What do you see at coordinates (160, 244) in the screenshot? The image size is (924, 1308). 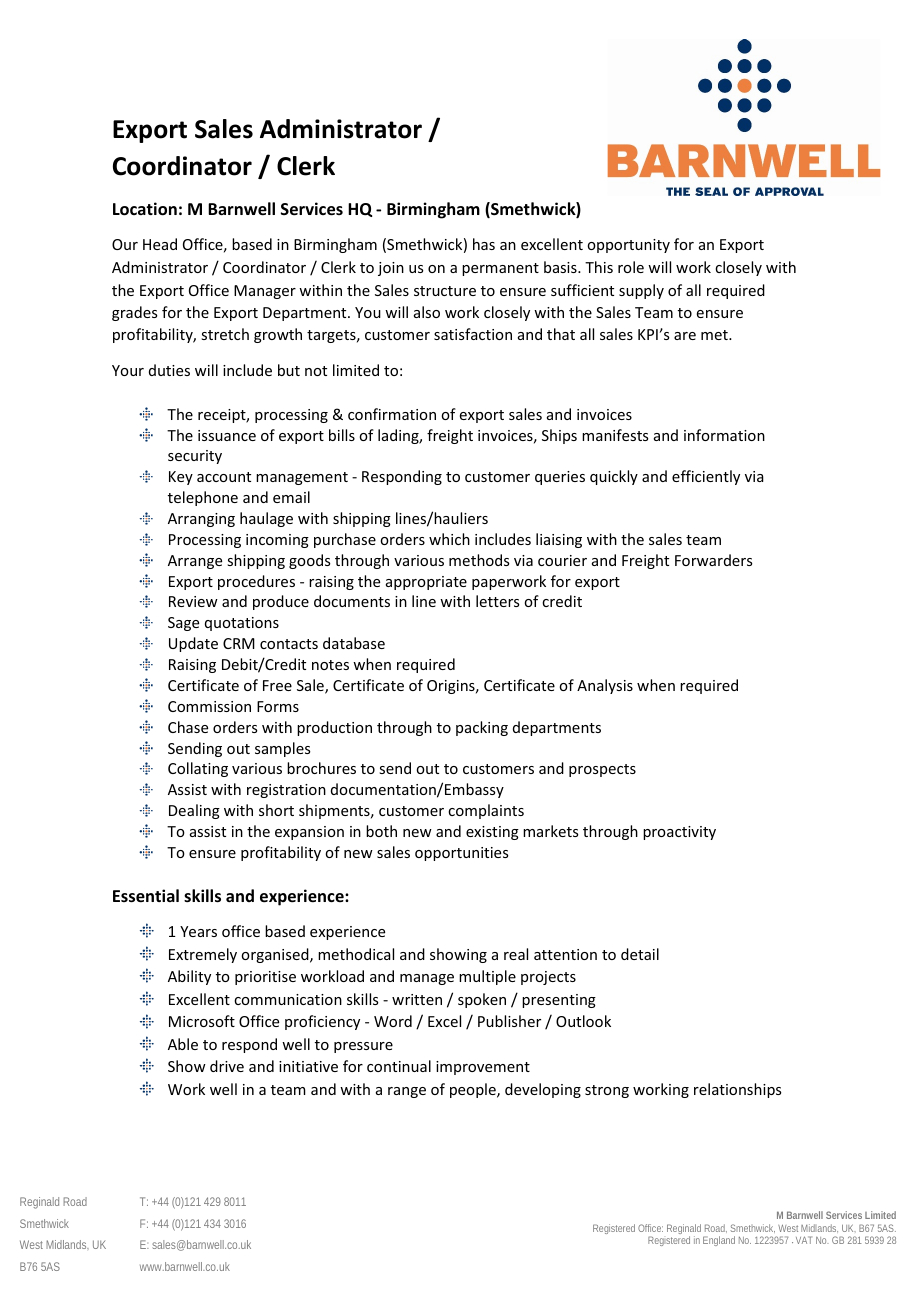 I see `Head` at bounding box center [160, 244].
